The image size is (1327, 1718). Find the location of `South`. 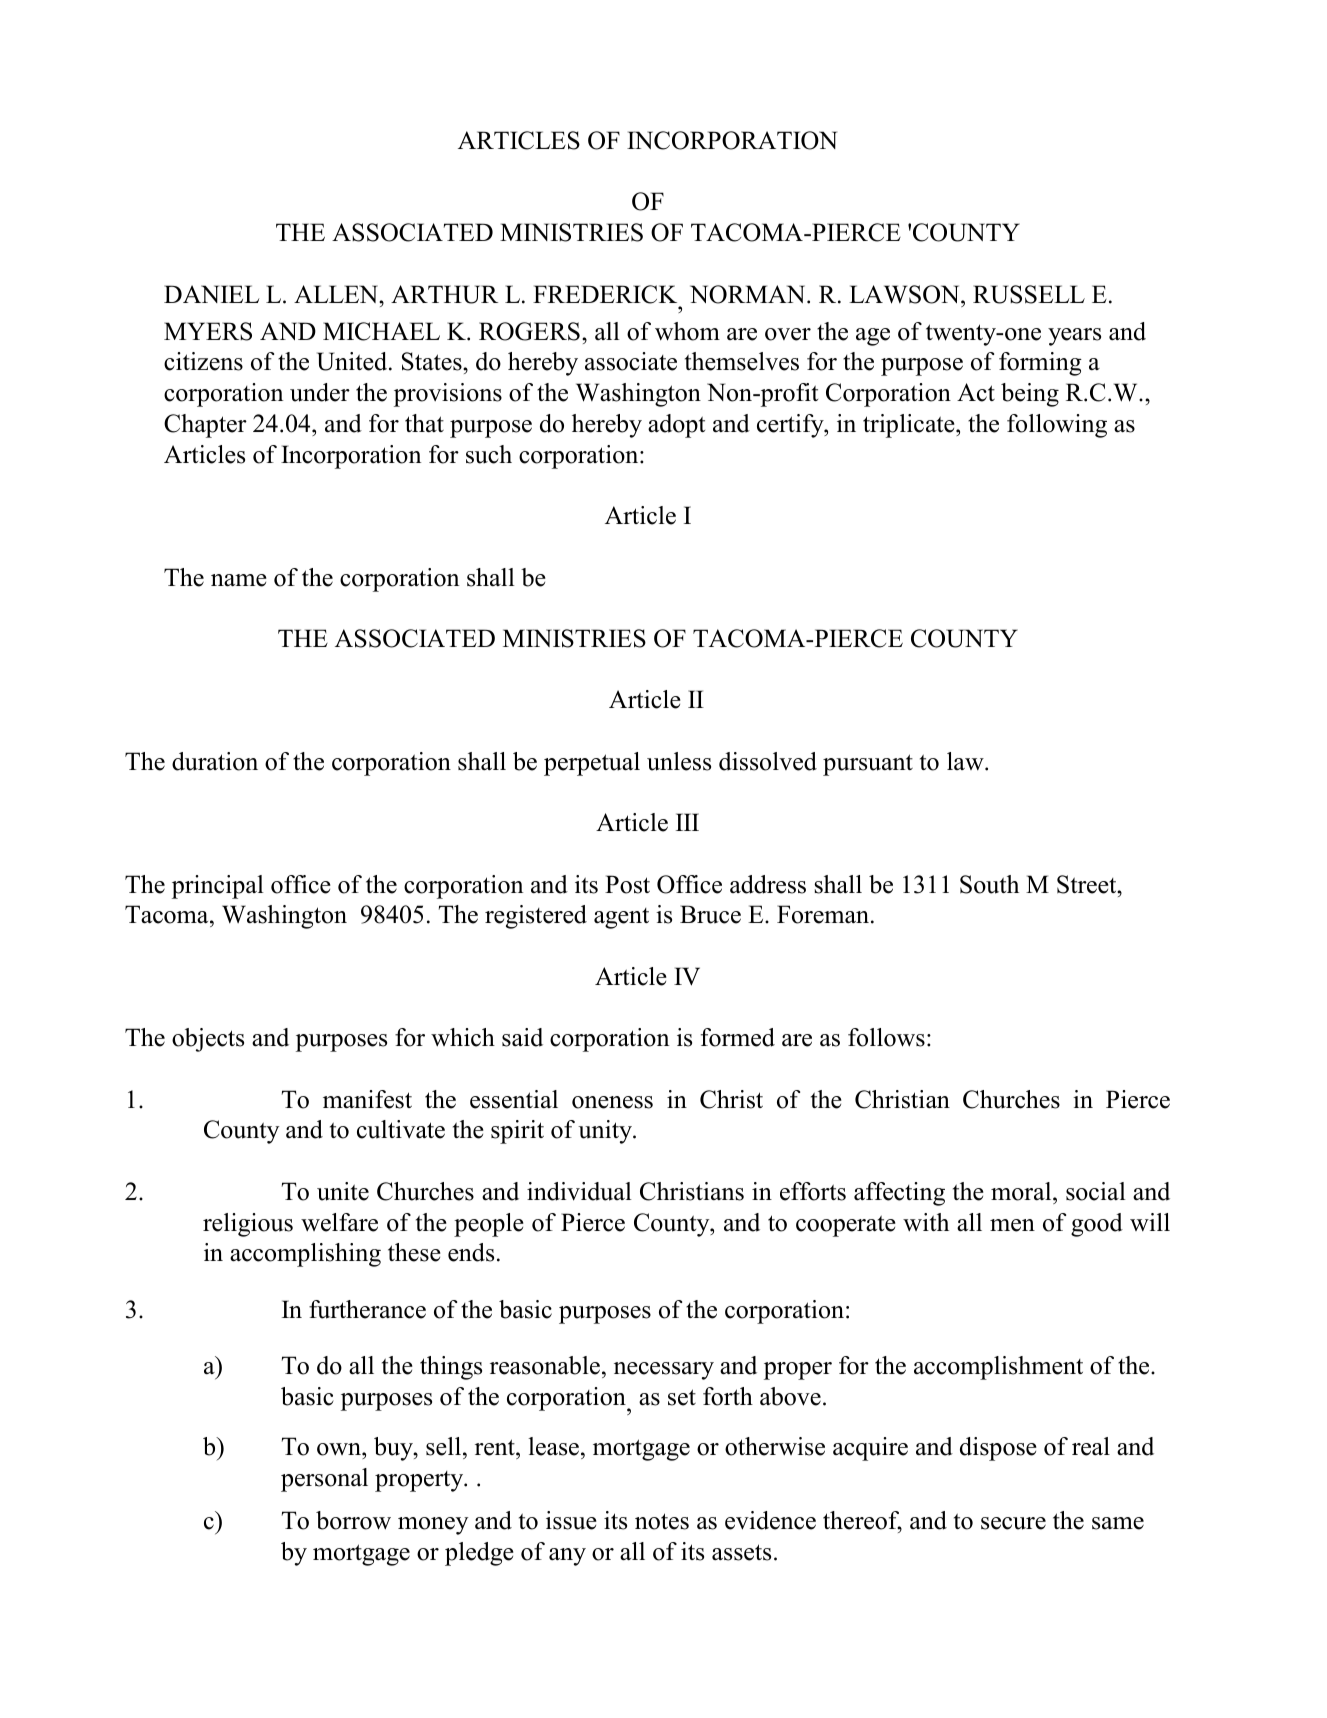

South is located at coordinates (989, 884).
